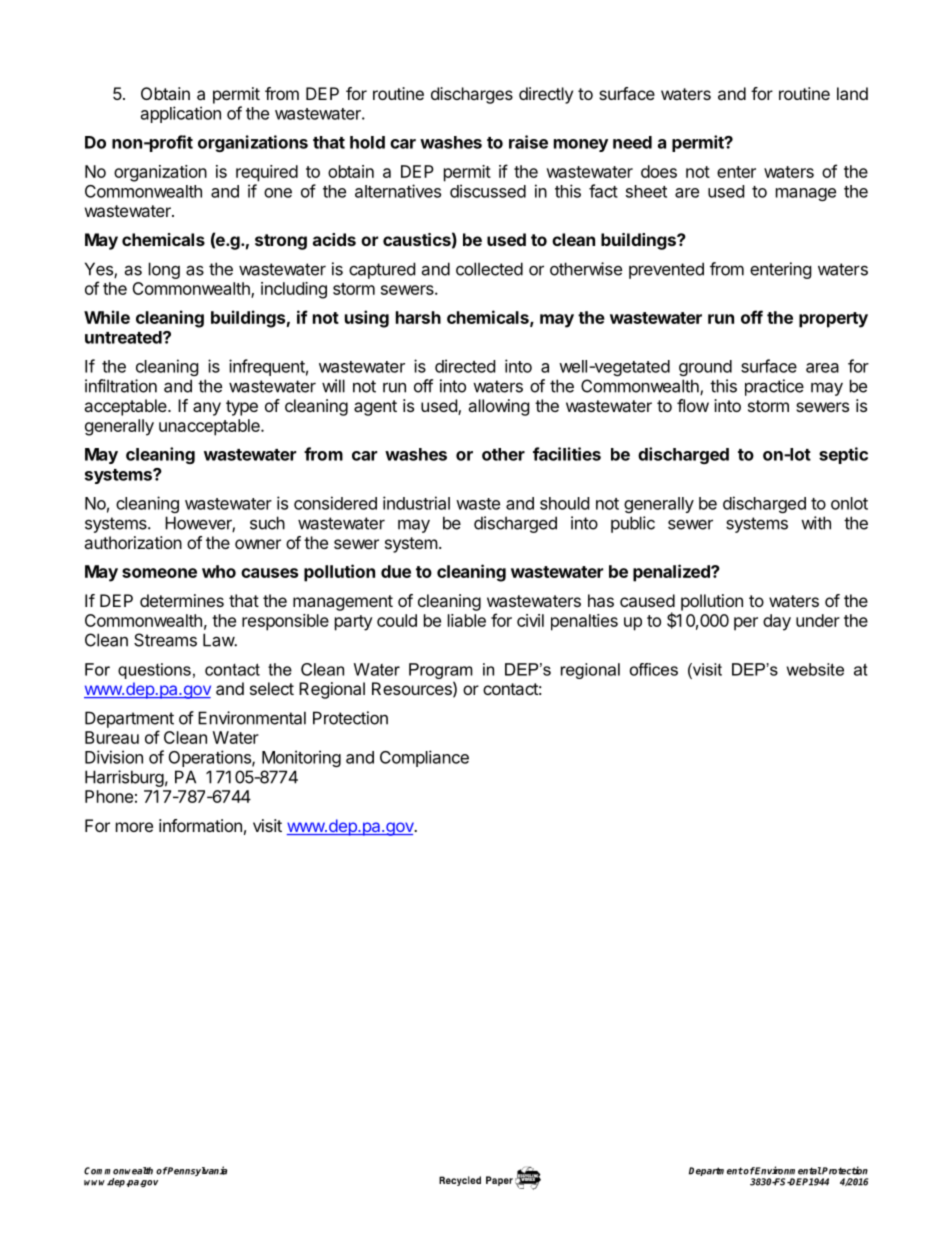  I want to click on Streams, so click(165, 640).
